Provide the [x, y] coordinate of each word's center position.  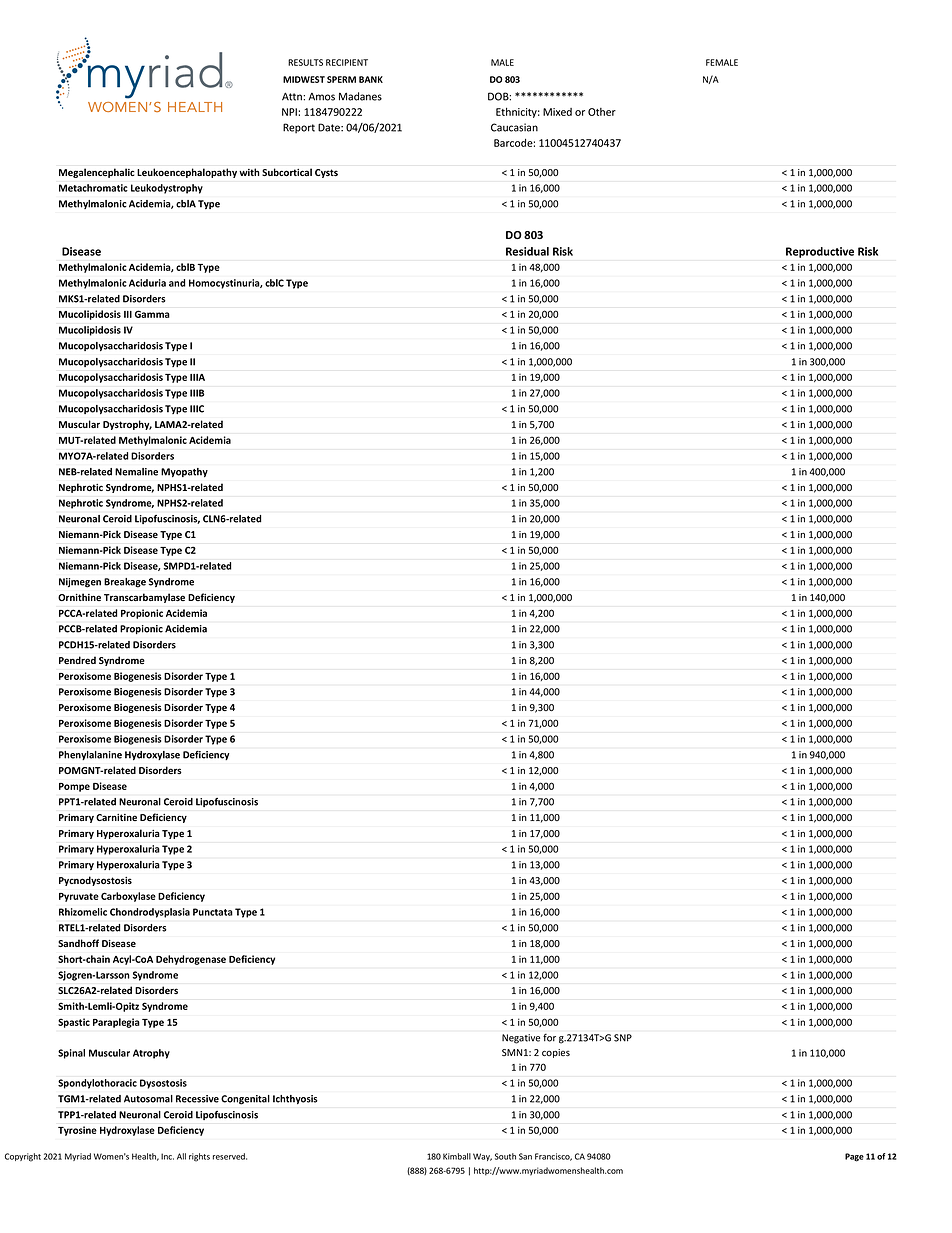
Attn [293, 96]
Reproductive [820, 252]
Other [602, 112]
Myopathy [184, 472]
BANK [371, 79]
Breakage [125, 583]
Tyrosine [77, 1131]
